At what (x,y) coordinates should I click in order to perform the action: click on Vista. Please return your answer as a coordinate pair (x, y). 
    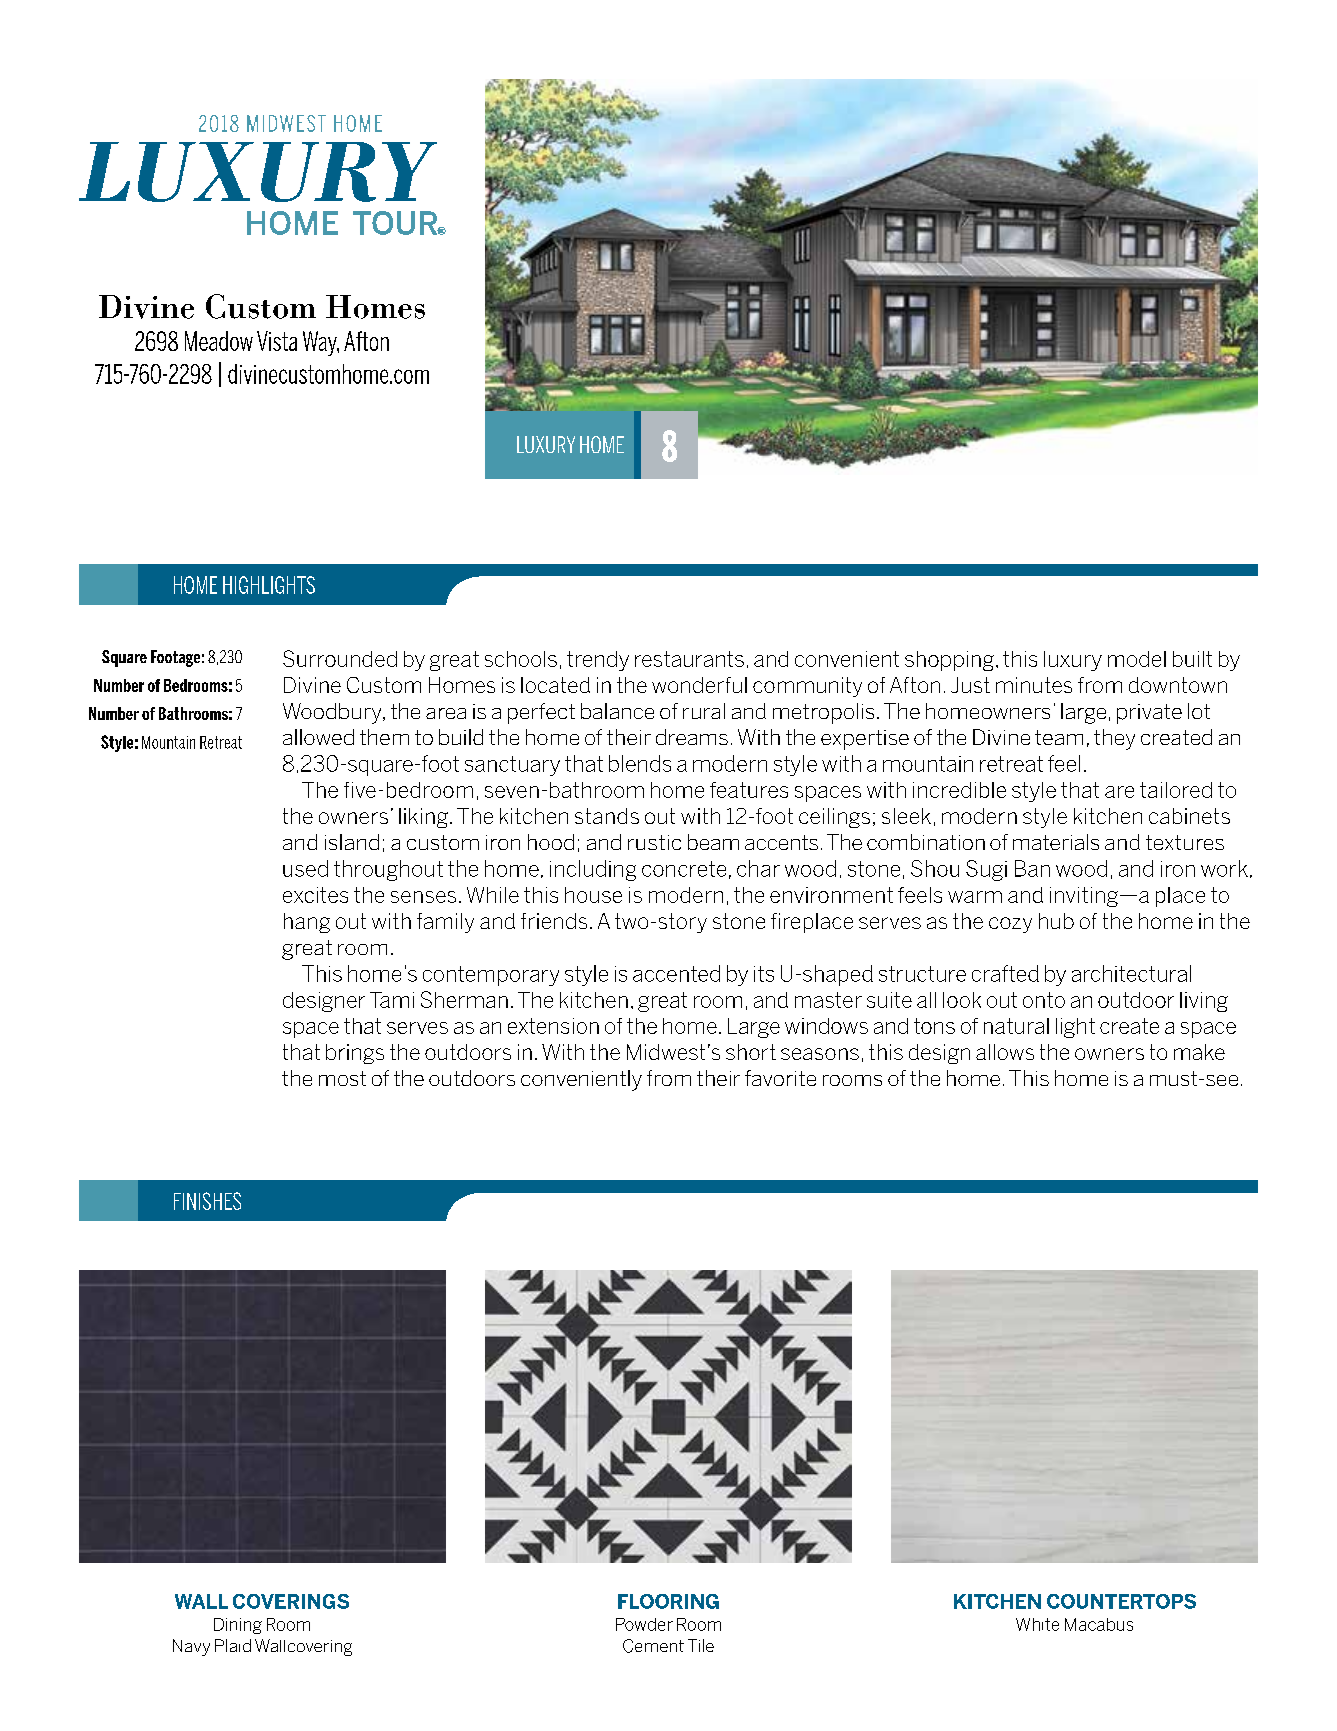
    Looking at the image, I should click on (277, 341).
